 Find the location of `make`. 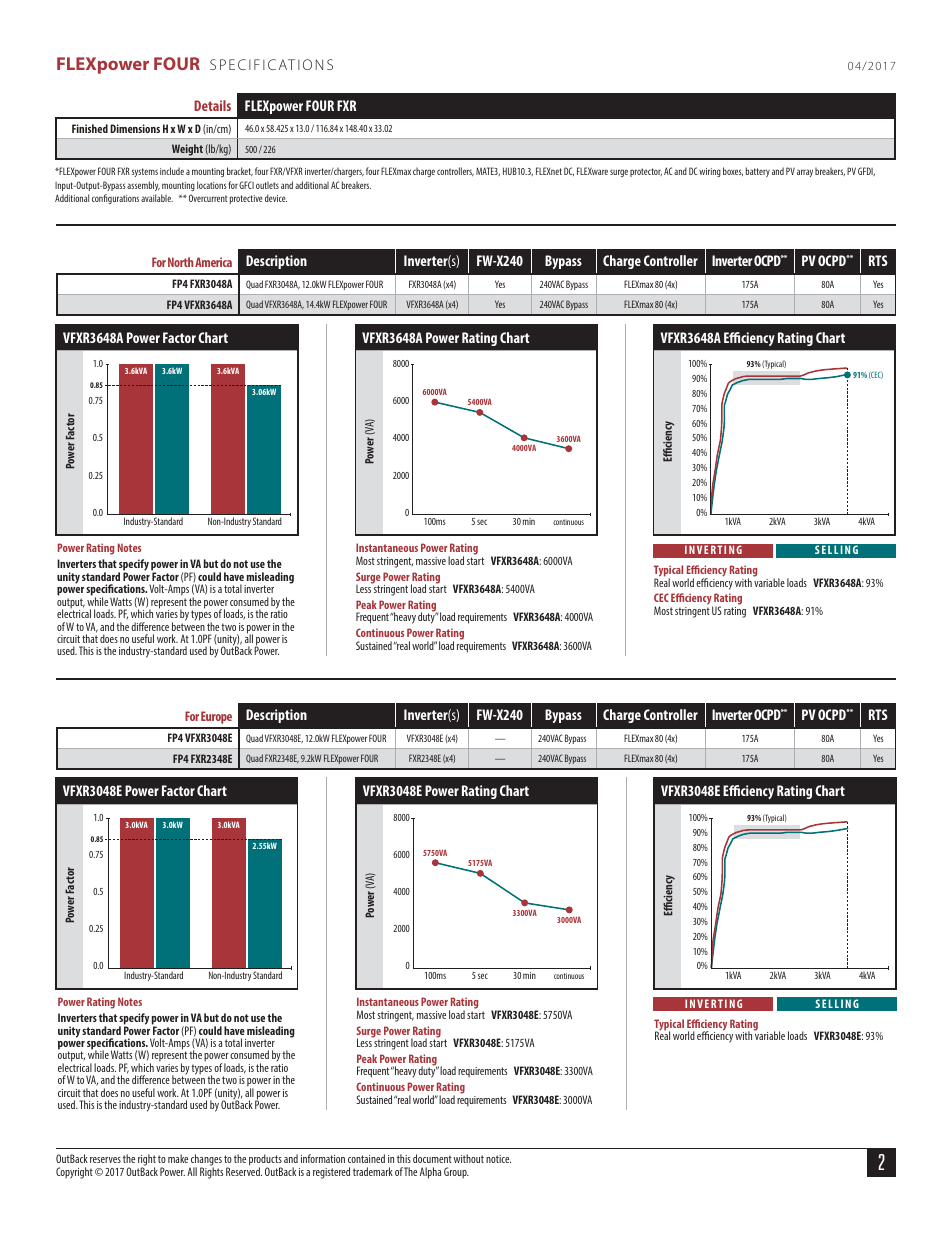

make is located at coordinates (178, 1158).
